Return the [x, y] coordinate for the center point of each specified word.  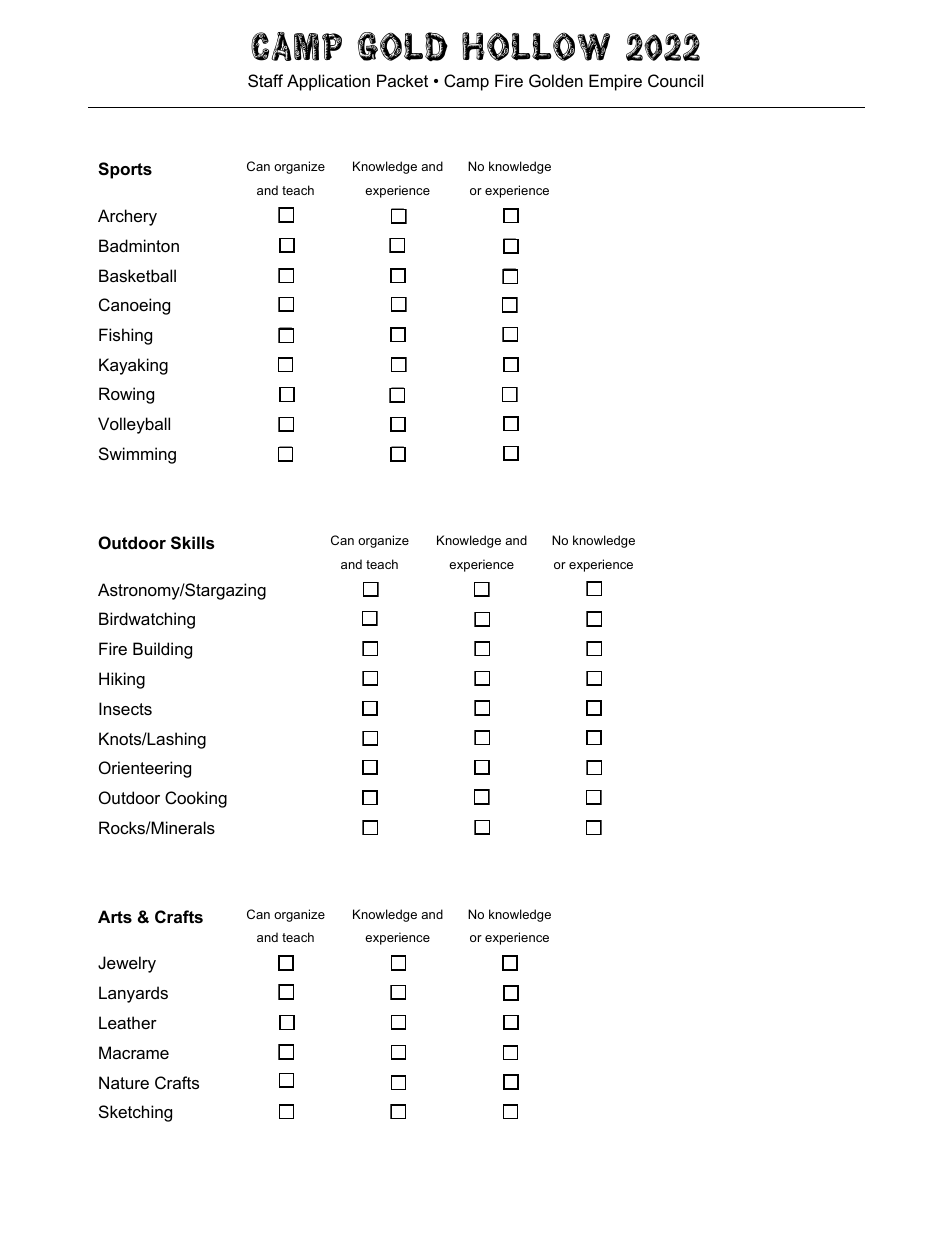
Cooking [196, 799]
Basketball [137, 275]
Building [162, 650]
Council [675, 80]
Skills [192, 543]
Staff [265, 80]
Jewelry [127, 964]
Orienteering [145, 769]
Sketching [135, 1113]
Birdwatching [147, 620]
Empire [615, 82]
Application [328, 82]
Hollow [536, 46]
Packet [402, 80]
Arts [115, 916]
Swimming [137, 455]
